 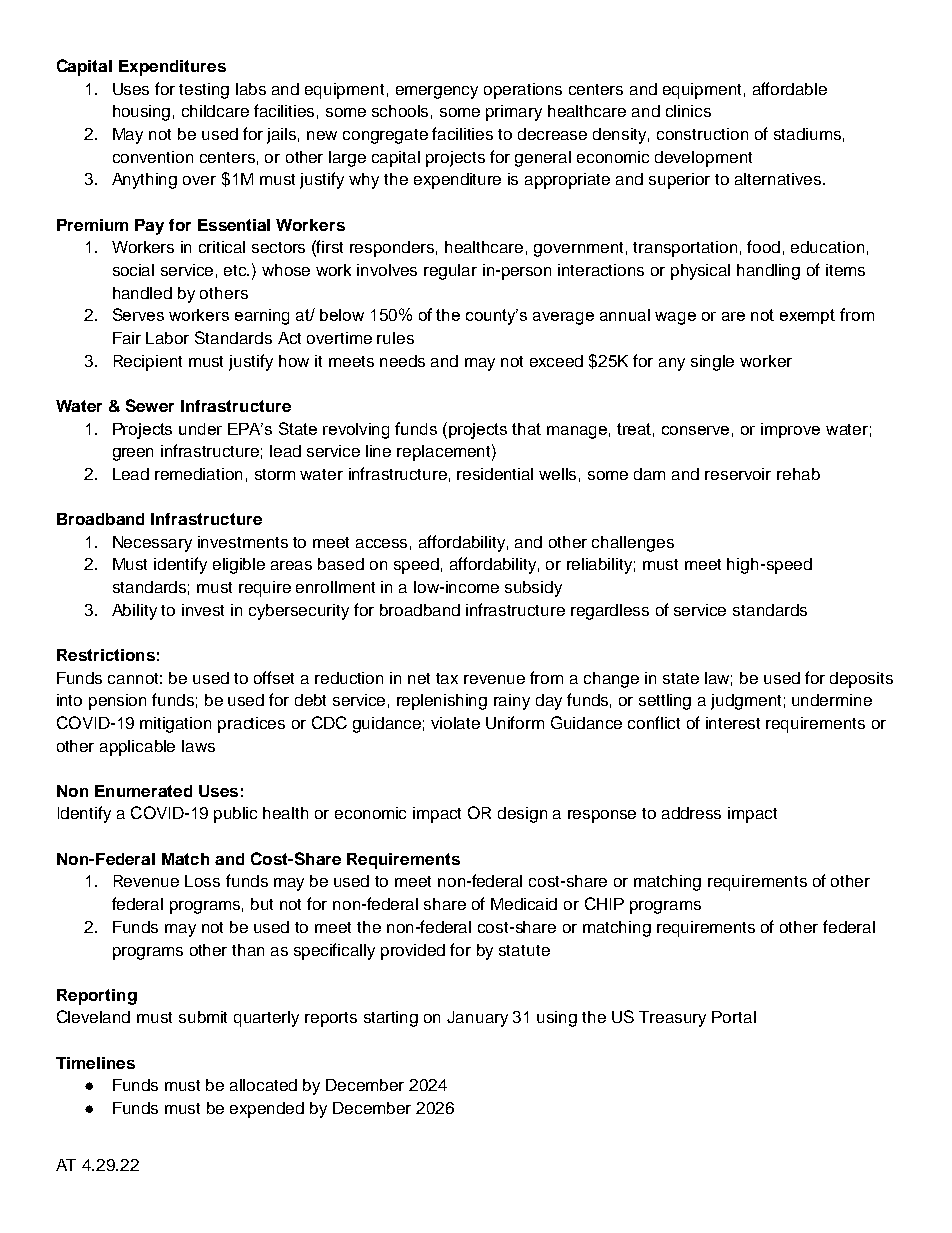 I want to click on primary, so click(x=514, y=113).
